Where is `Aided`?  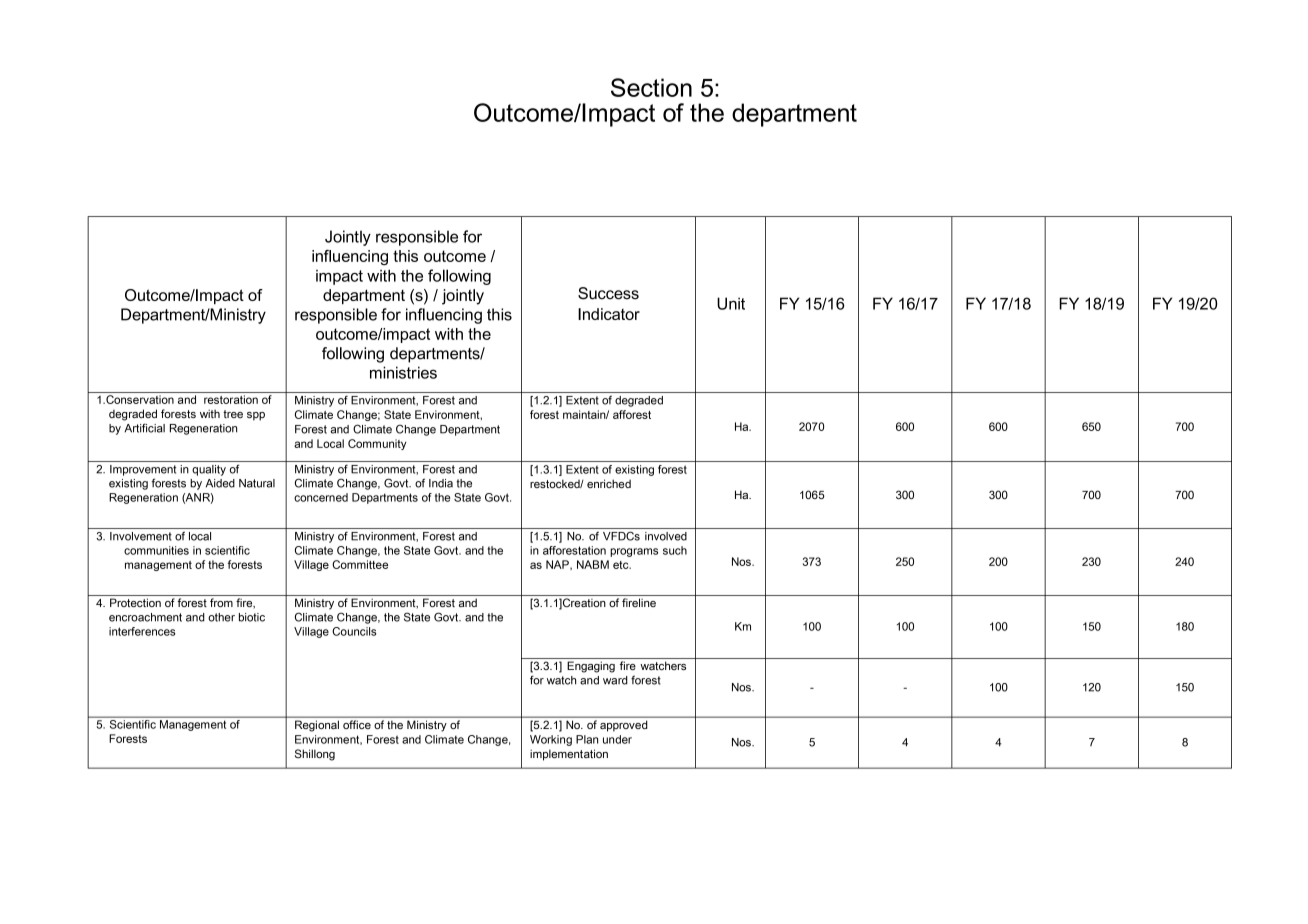 Aided is located at coordinates (220, 483).
